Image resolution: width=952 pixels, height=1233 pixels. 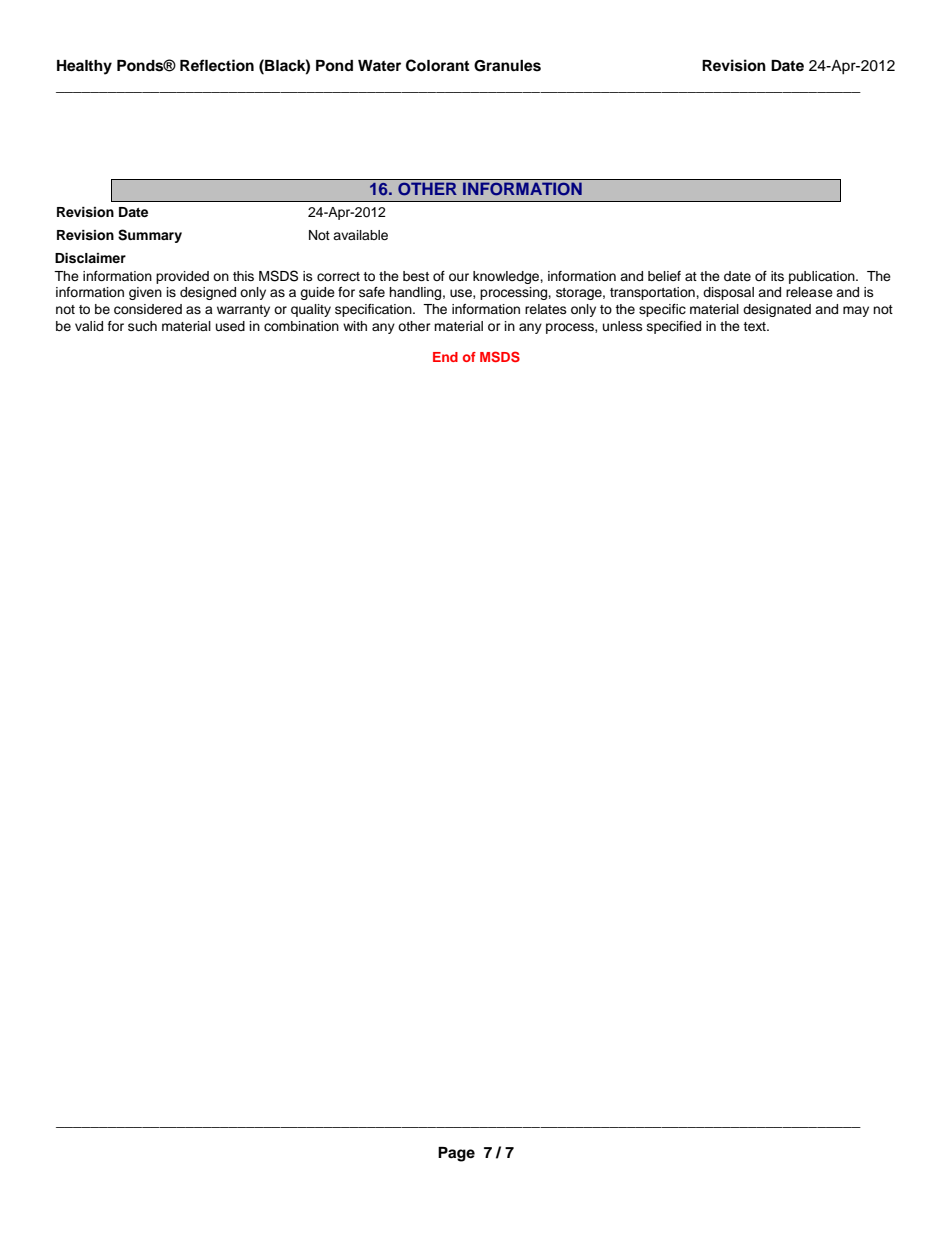 What do you see at coordinates (148, 309) in the screenshot?
I see `considered` at bounding box center [148, 309].
